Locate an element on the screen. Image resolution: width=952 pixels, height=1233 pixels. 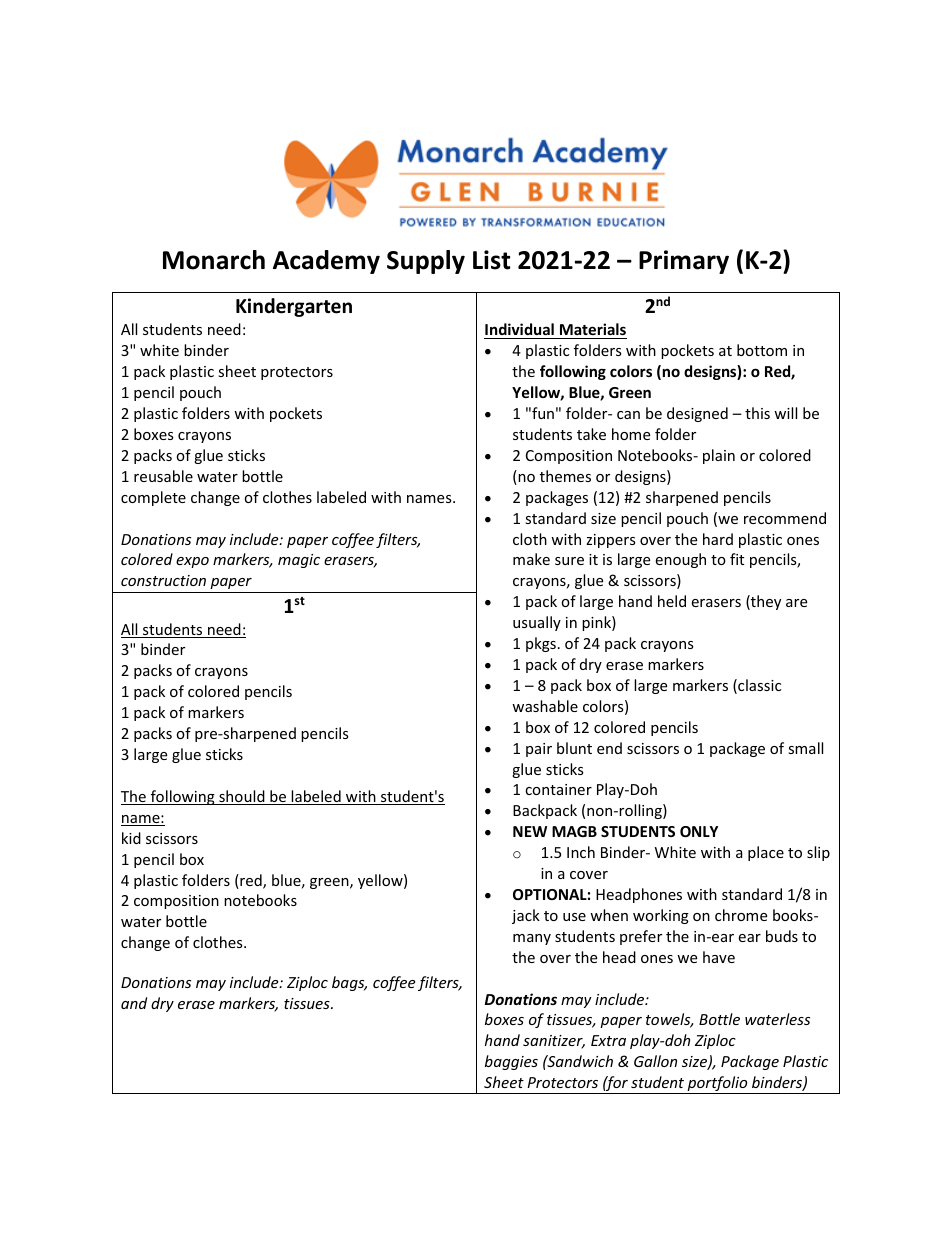
pkgs is located at coordinates (541, 644).
